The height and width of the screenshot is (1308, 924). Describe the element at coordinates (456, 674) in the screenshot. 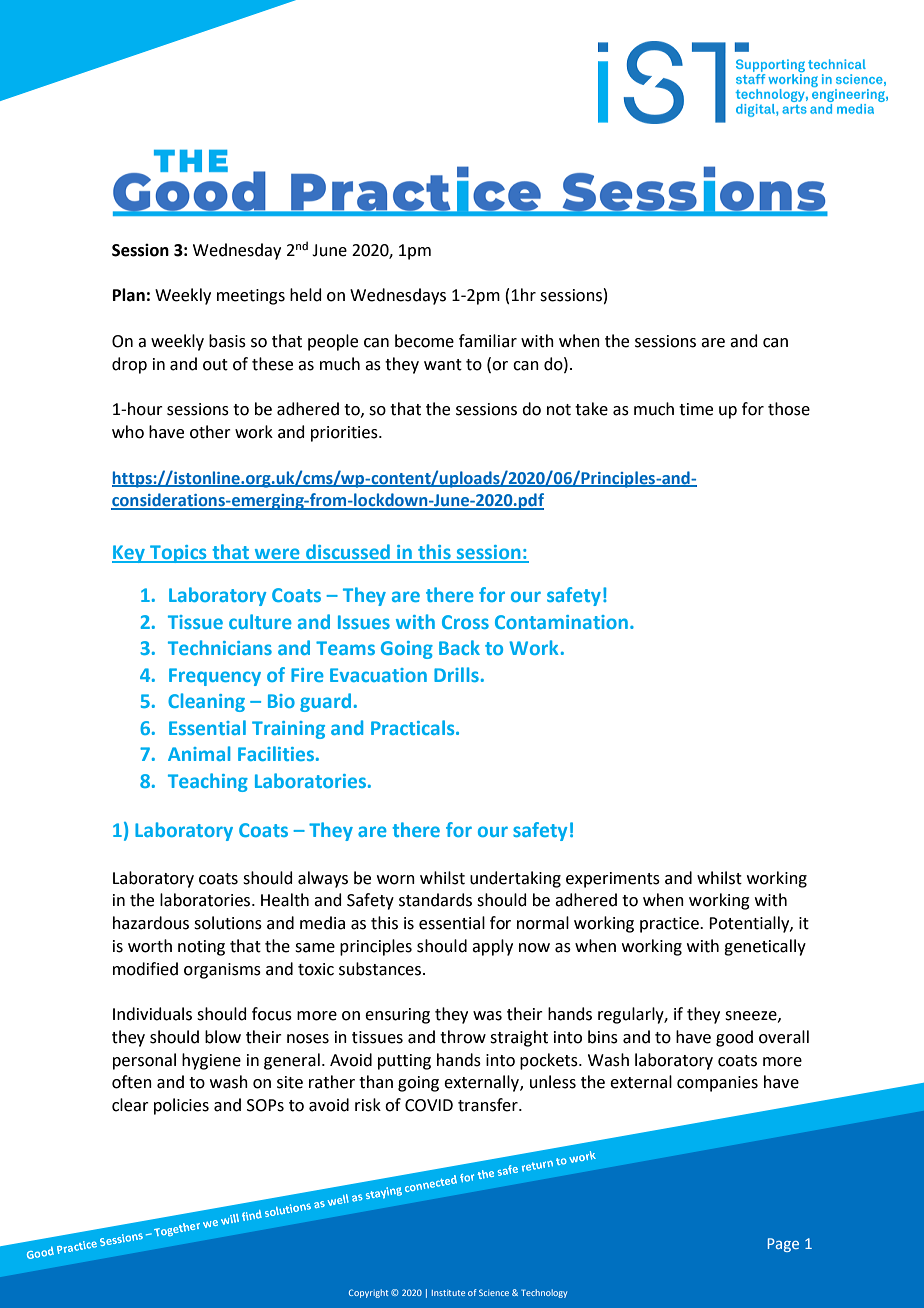

I see `Drills` at that location.
